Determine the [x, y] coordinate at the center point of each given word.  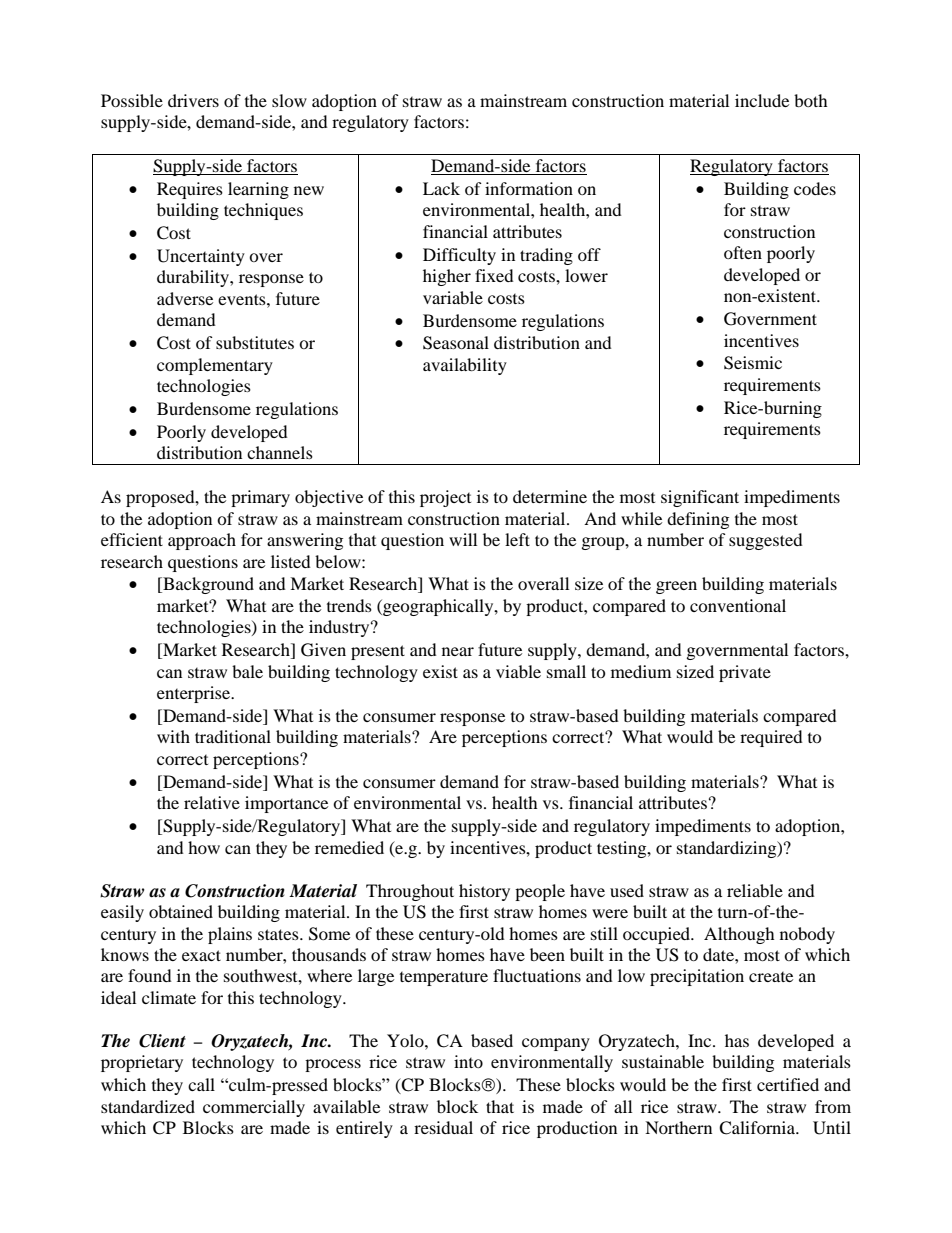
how [204, 847]
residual [443, 1127]
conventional [738, 605]
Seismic [753, 363]
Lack [441, 188]
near [458, 651]
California [758, 1128]
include [762, 100]
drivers [193, 100]
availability [465, 366]
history [484, 892]
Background [207, 585]
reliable [755, 890]
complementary [215, 366]
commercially [254, 1108]
